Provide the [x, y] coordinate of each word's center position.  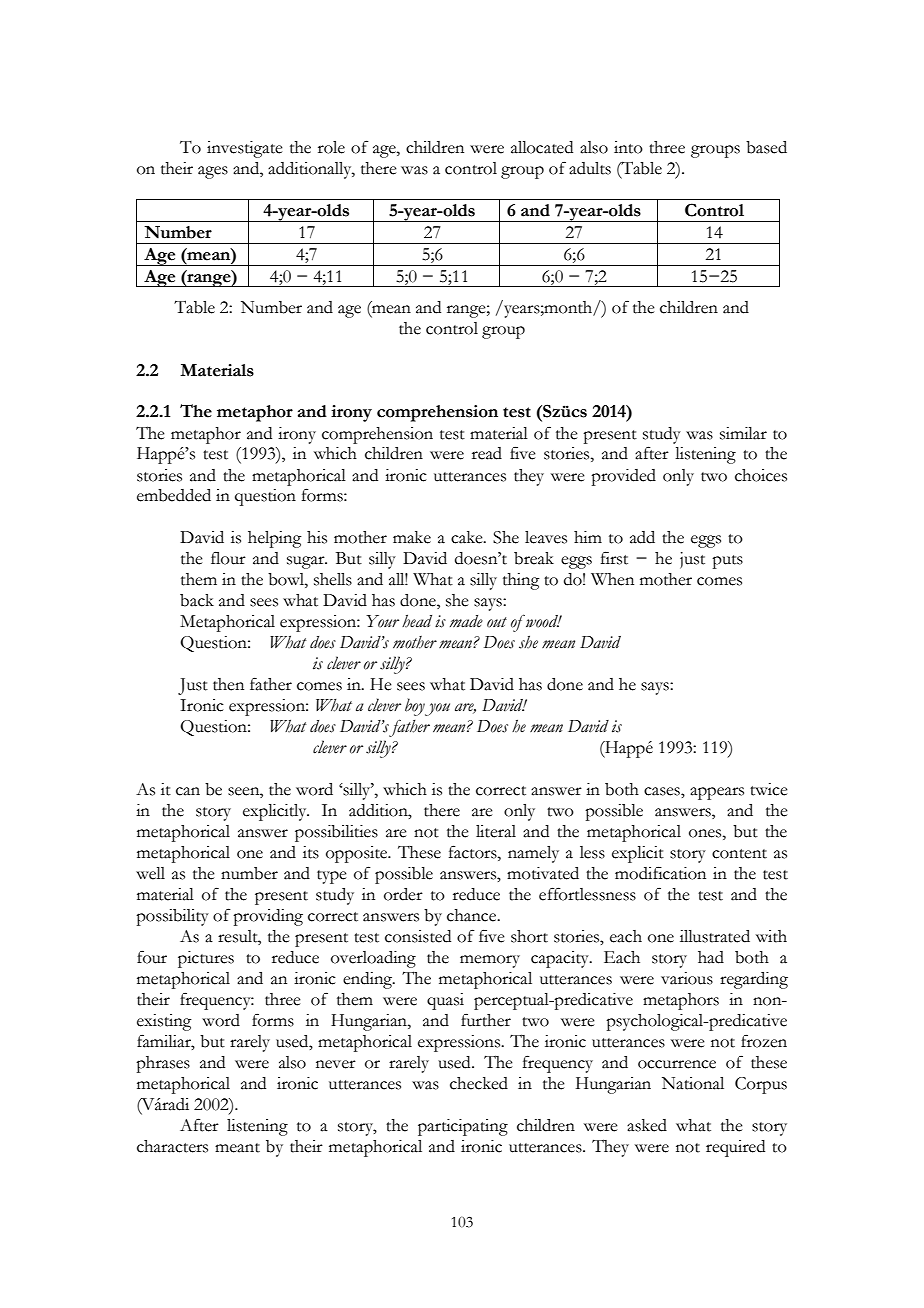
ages [213, 172]
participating [463, 1127]
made [466, 621]
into [628, 147]
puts [727, 562]
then [228, 684]
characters [172, 1146]
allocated [542, 147]
